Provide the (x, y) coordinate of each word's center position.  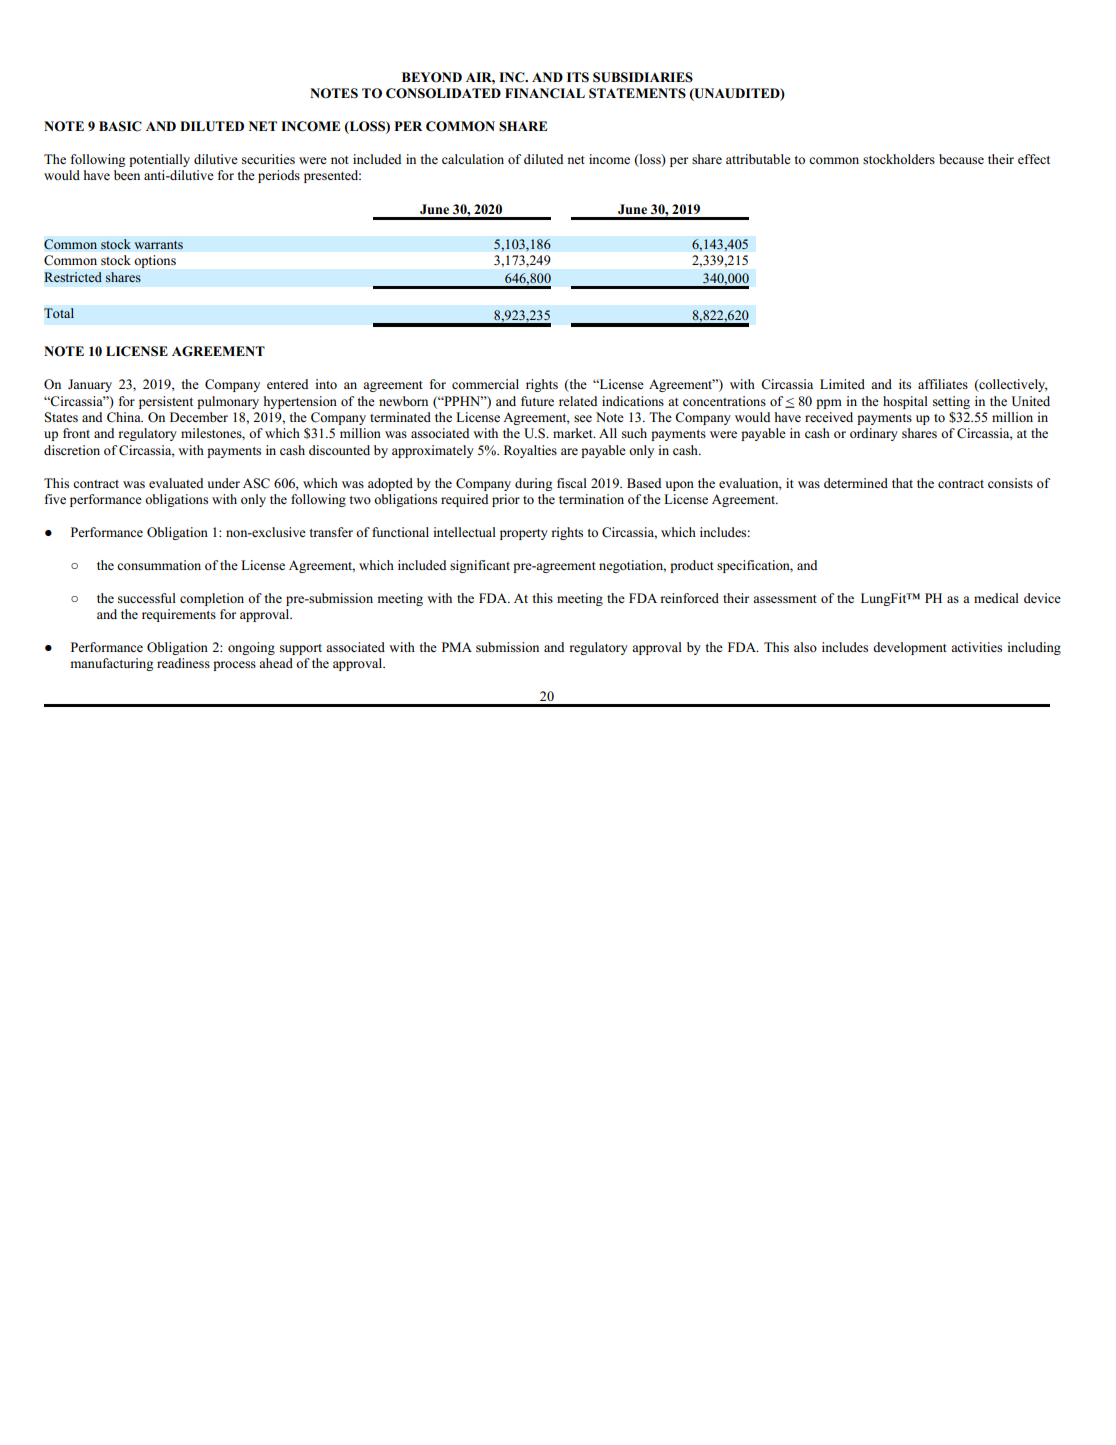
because (961, 159)
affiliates (943, 384)
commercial (485, 384)
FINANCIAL (545, 93)
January (90, 385)
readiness (183, 663)
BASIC (120, 126)
